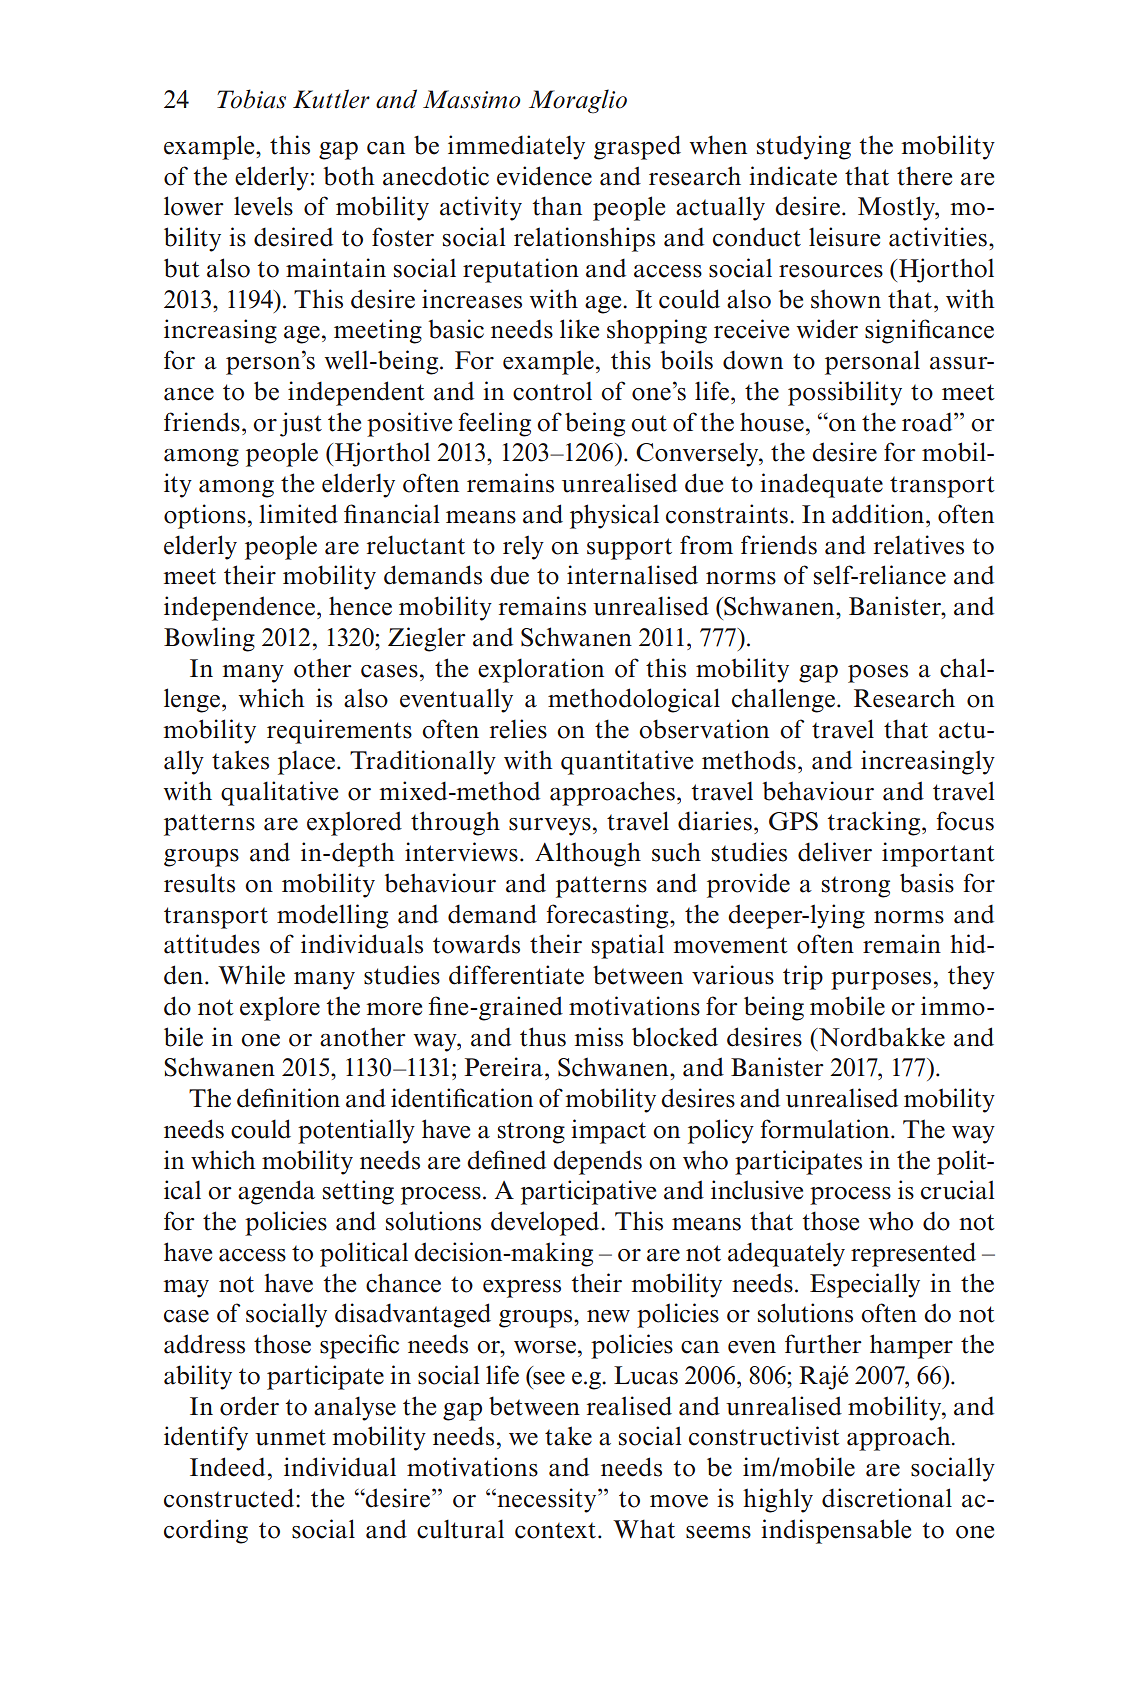 The height and width of the image is (1700, 1133). I want to click on attitudes, so click(212, 944).
